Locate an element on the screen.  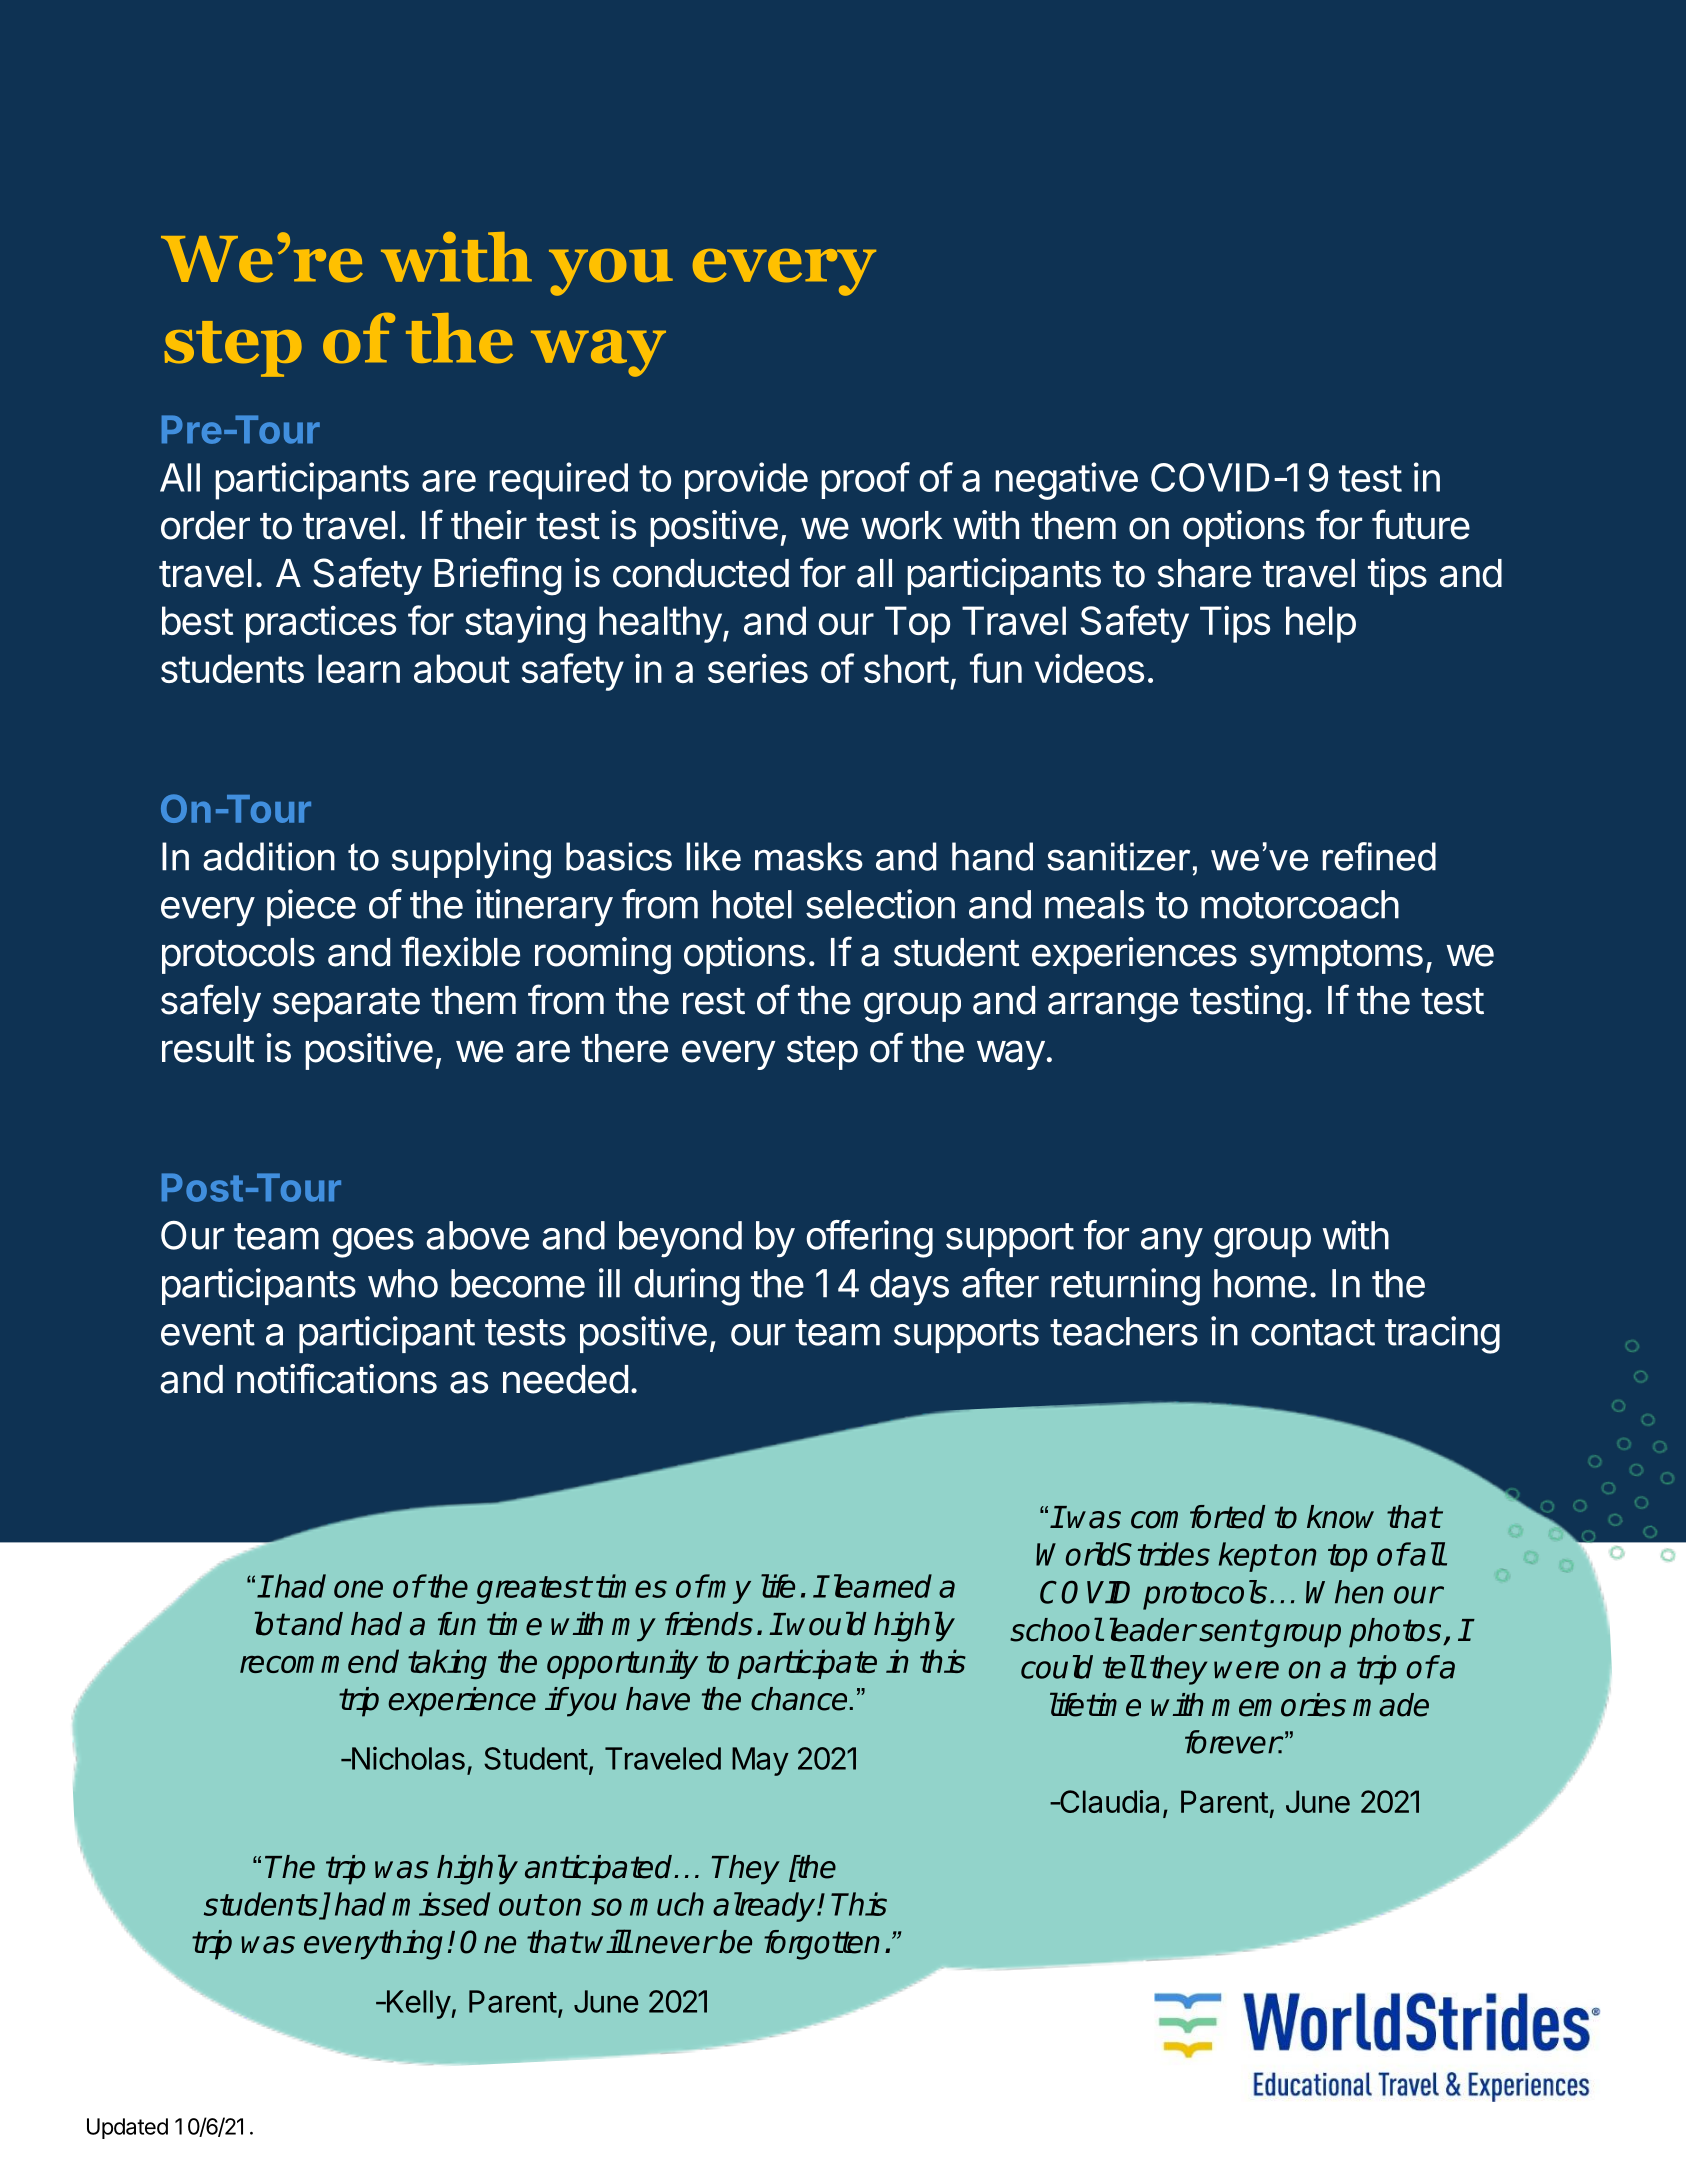
friends is located at coordinates (709, 1624).
